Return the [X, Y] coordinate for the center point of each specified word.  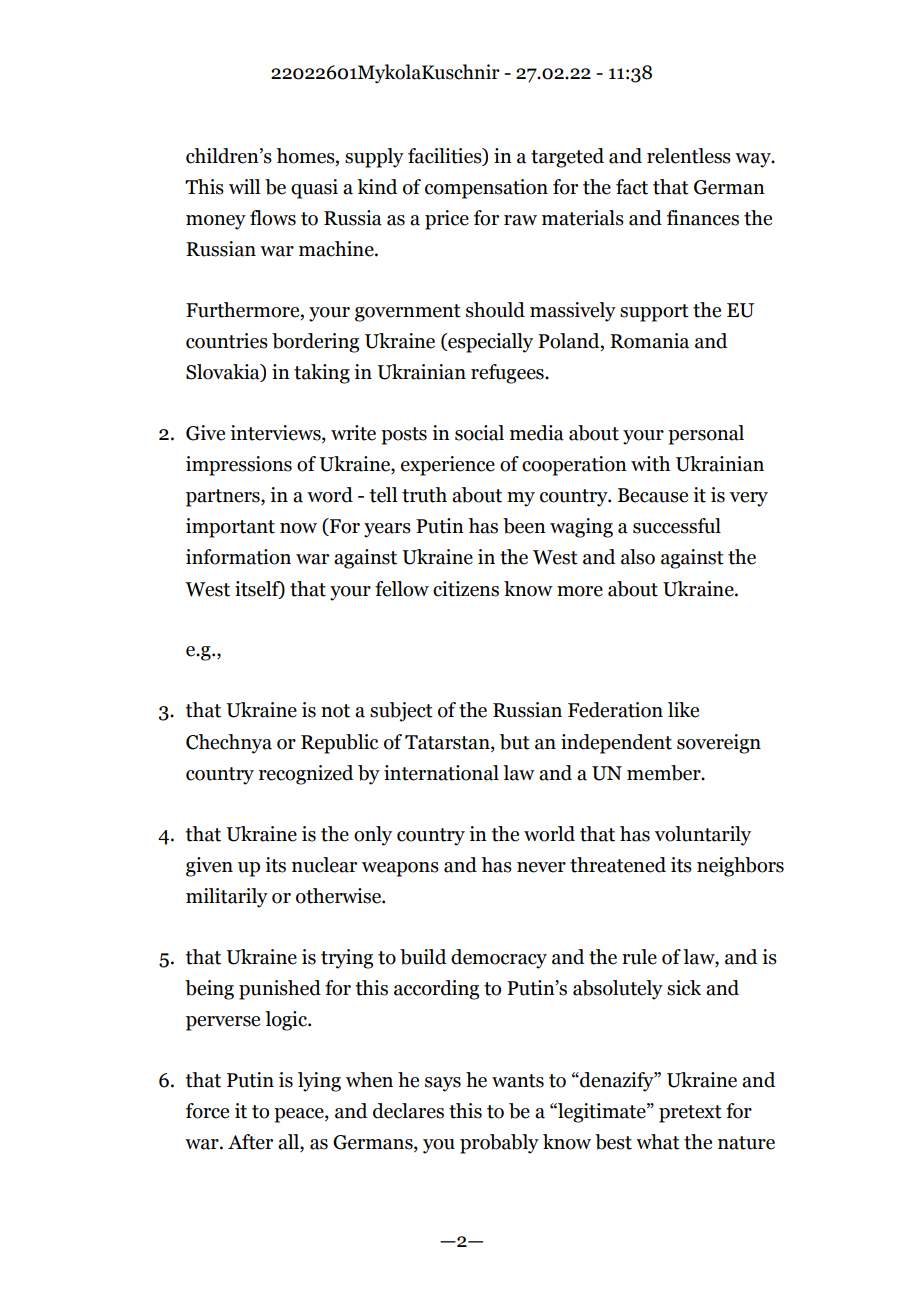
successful [677, 526]
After [250, 1142]
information [238, 557]
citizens [466, 589]
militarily [227, 898]
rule [639, 957]
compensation [486, 189]
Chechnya [229, 744]
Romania [649, 341]
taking [322, 374]
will [244, 186]
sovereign [719, 744]
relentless [689, 156]
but [515, 742]
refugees [508, 374]
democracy [499, 959]
